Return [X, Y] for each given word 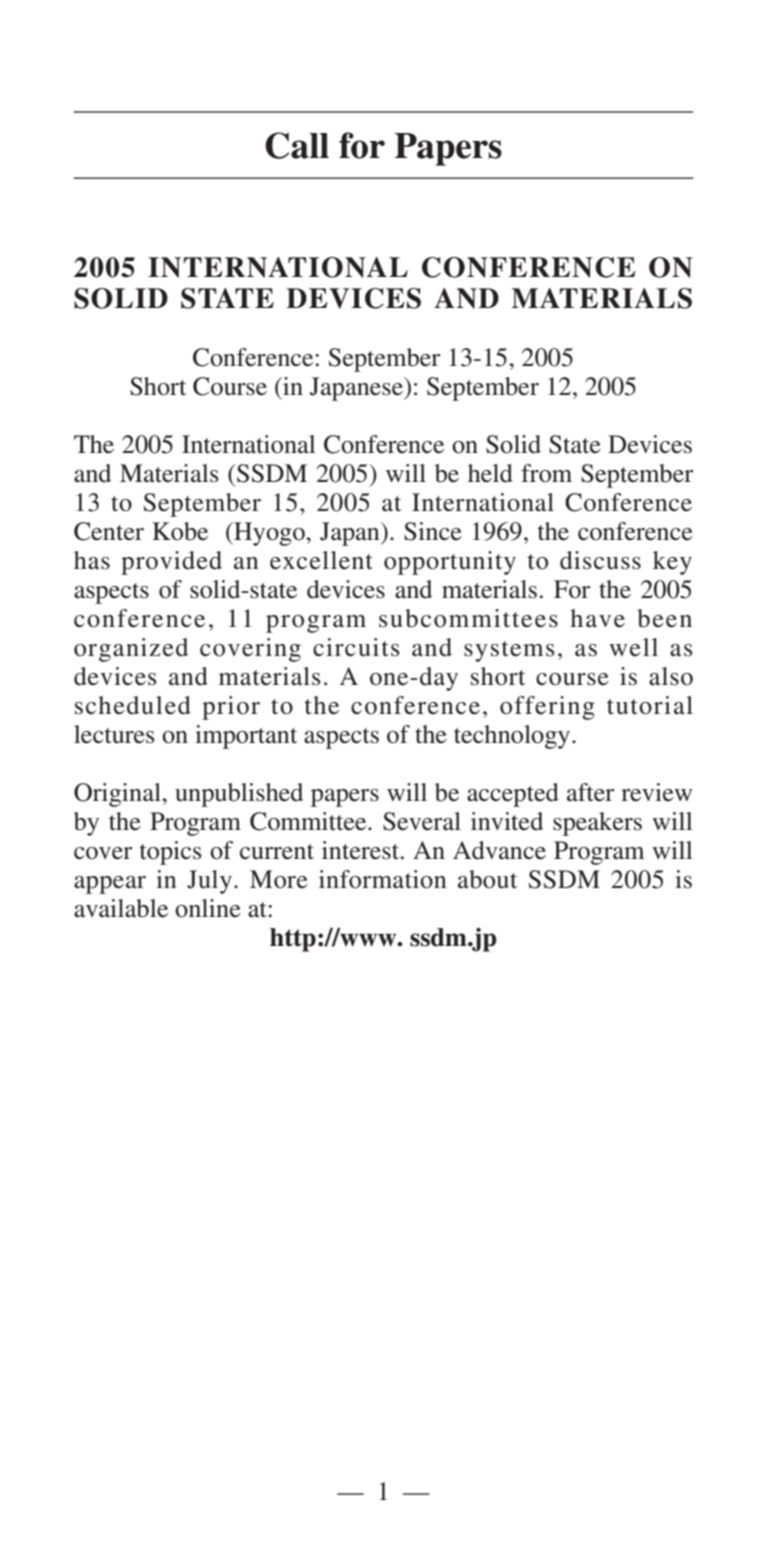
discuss [600, 560]
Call [297, 145]
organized [131, 650]
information [383, 879]
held [490, 473]
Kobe [180, 531]
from [546, 473]
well [633, 647]
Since [433, 531]
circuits [356, 647]
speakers [597, 824]
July [209, 882]
